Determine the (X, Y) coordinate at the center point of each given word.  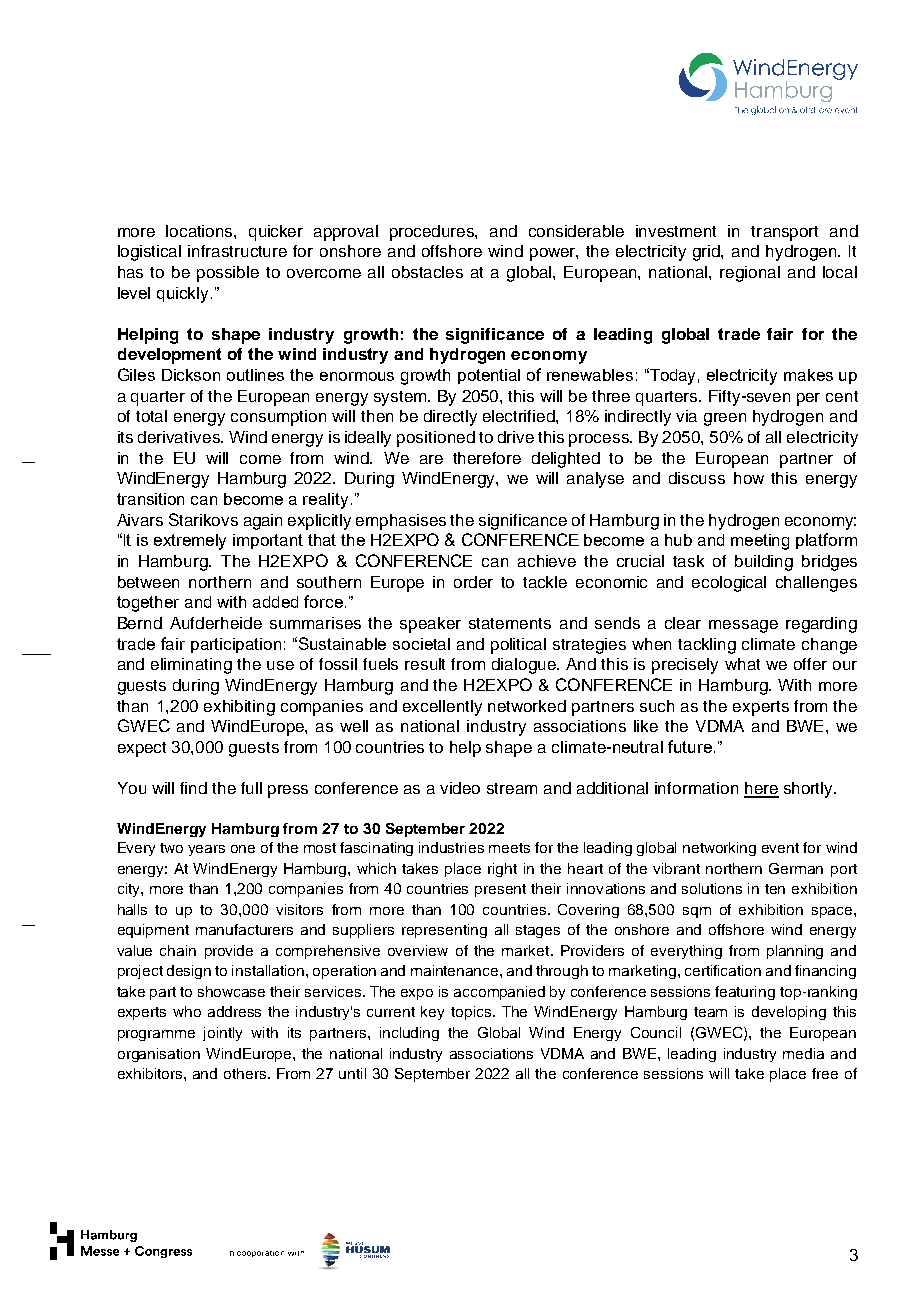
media (803, 1053)
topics (472, 1013)
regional (750, 274)
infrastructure (237, 251)
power (554, 254)
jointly (222, 1034)
